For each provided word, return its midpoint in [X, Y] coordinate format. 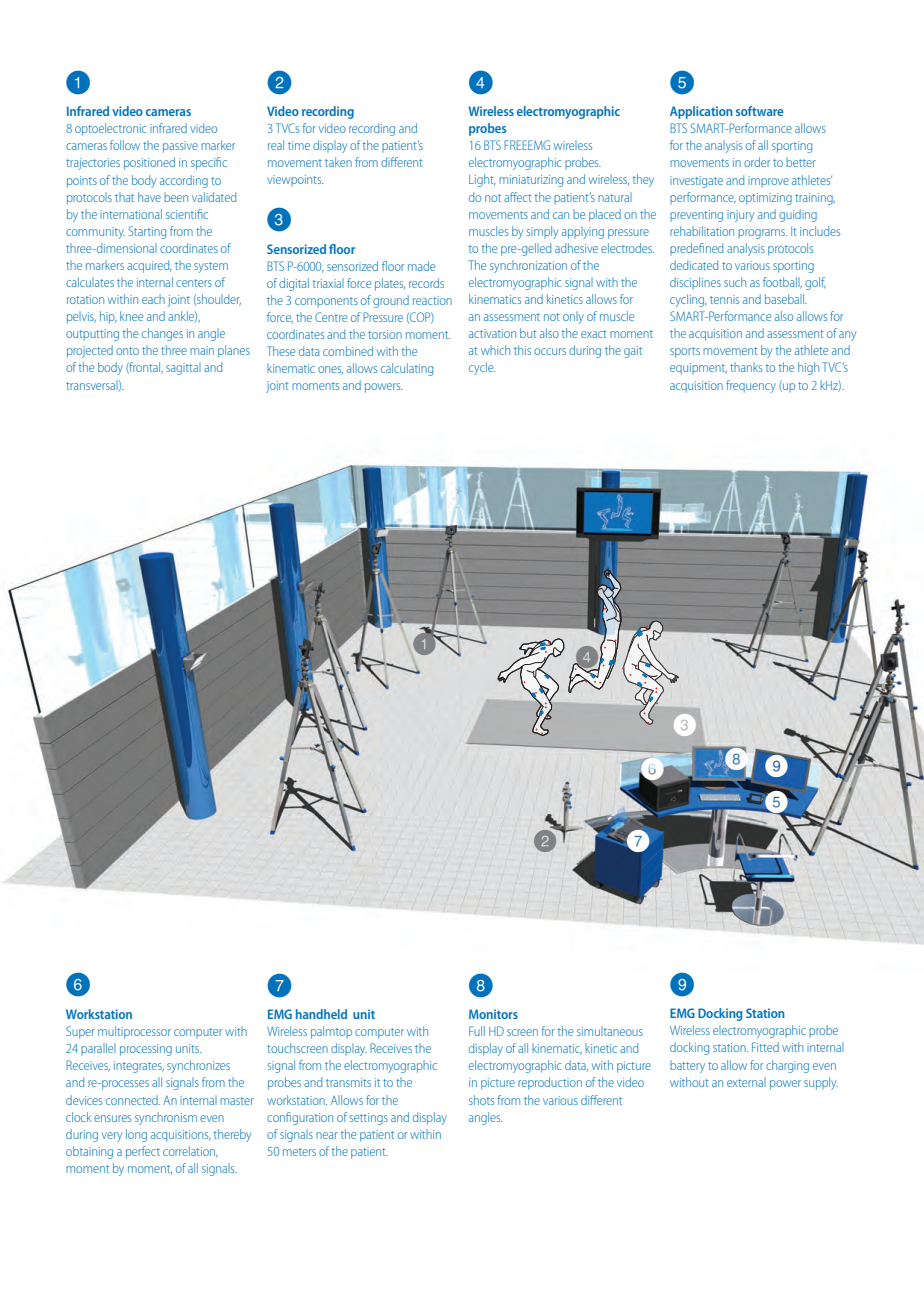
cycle [482, 368]
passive [180, 147]
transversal [93, 385]
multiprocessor [134, 1032]
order [757, 162]
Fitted [765, 1047]
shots [481, 1100]
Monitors [493, 1014]
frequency [751, 386]
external [746, 1082]
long [136, 1135]
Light [482, 180]
